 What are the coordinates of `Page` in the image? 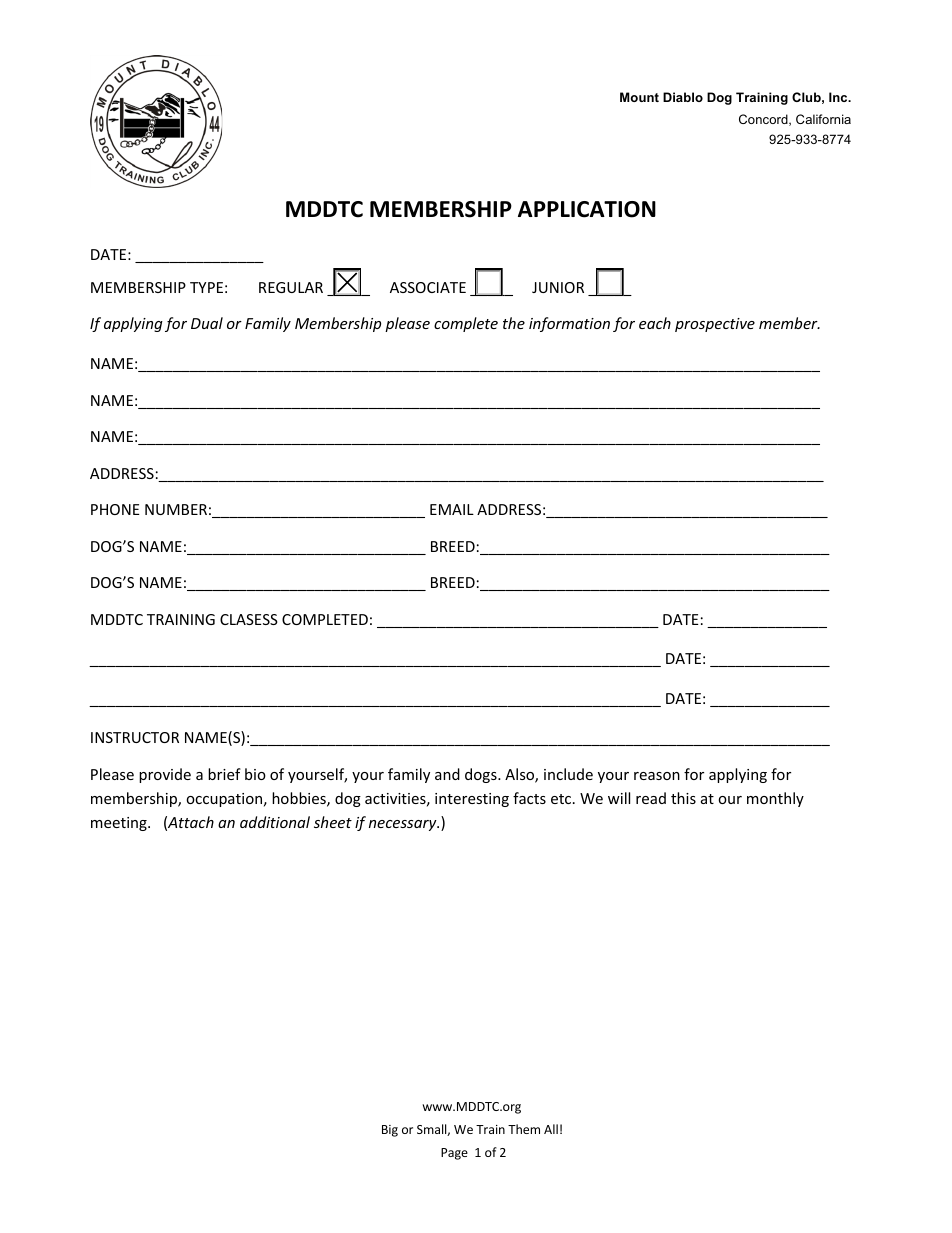 It's located at (454, 1154).
